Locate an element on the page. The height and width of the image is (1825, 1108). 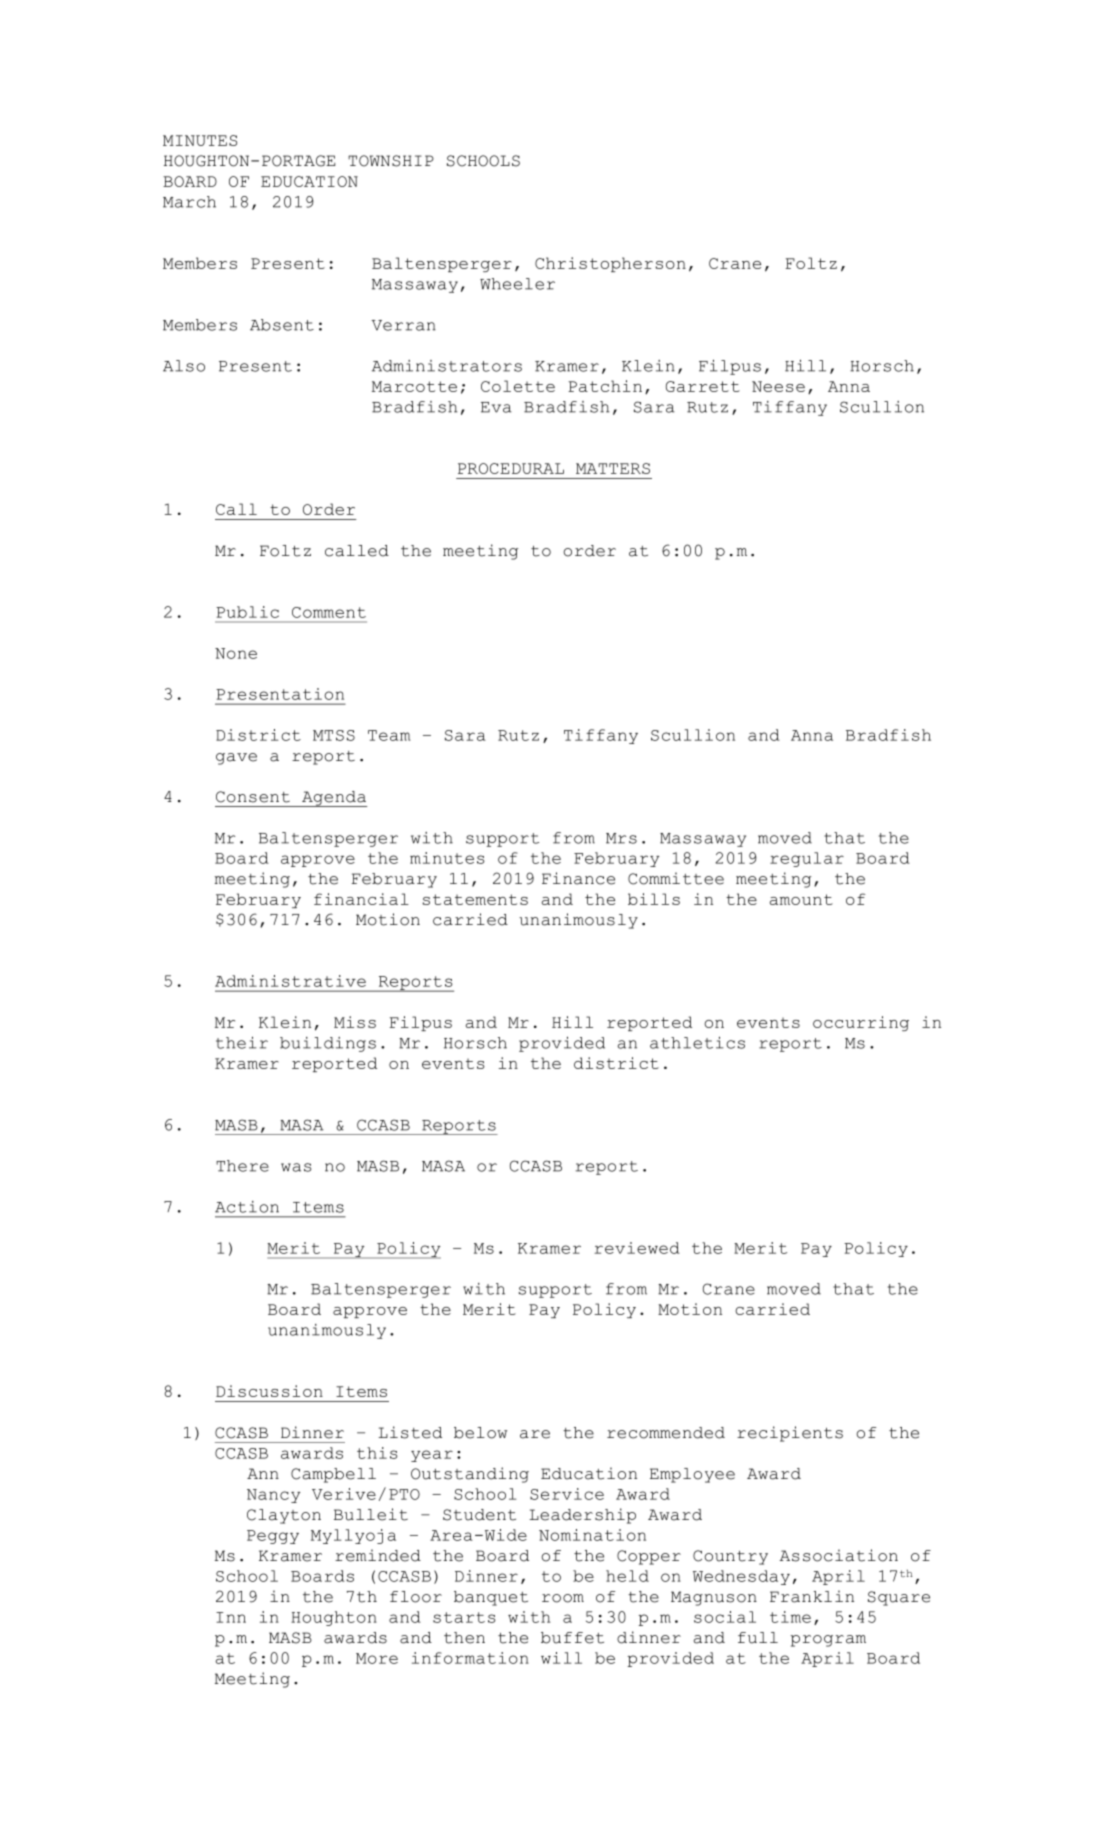
Action is located at coordinates (247, 1207).
